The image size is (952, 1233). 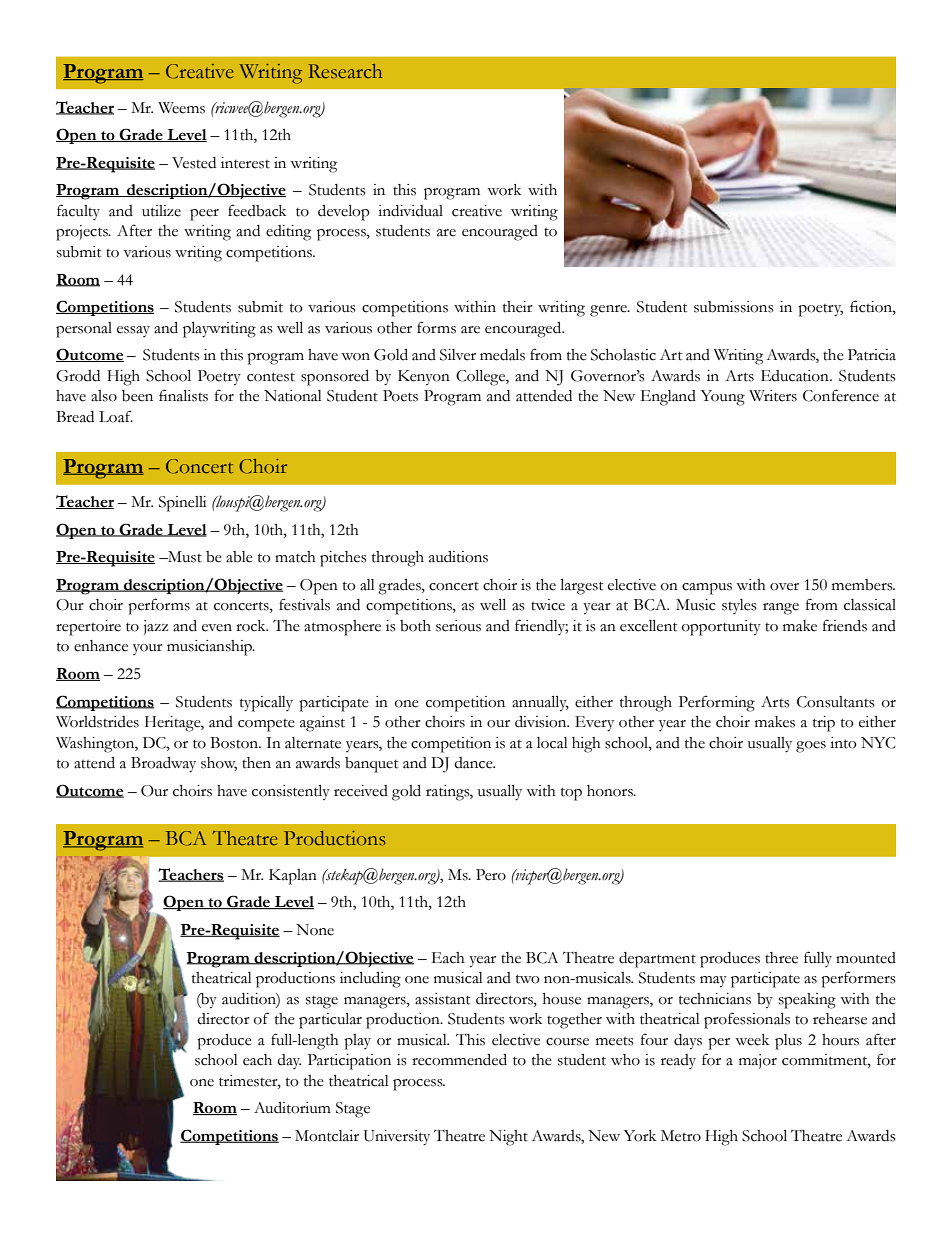 What do you see at coordinates (156, 627) in the image?
I see `jazz` at bounding box center [156, 627].
